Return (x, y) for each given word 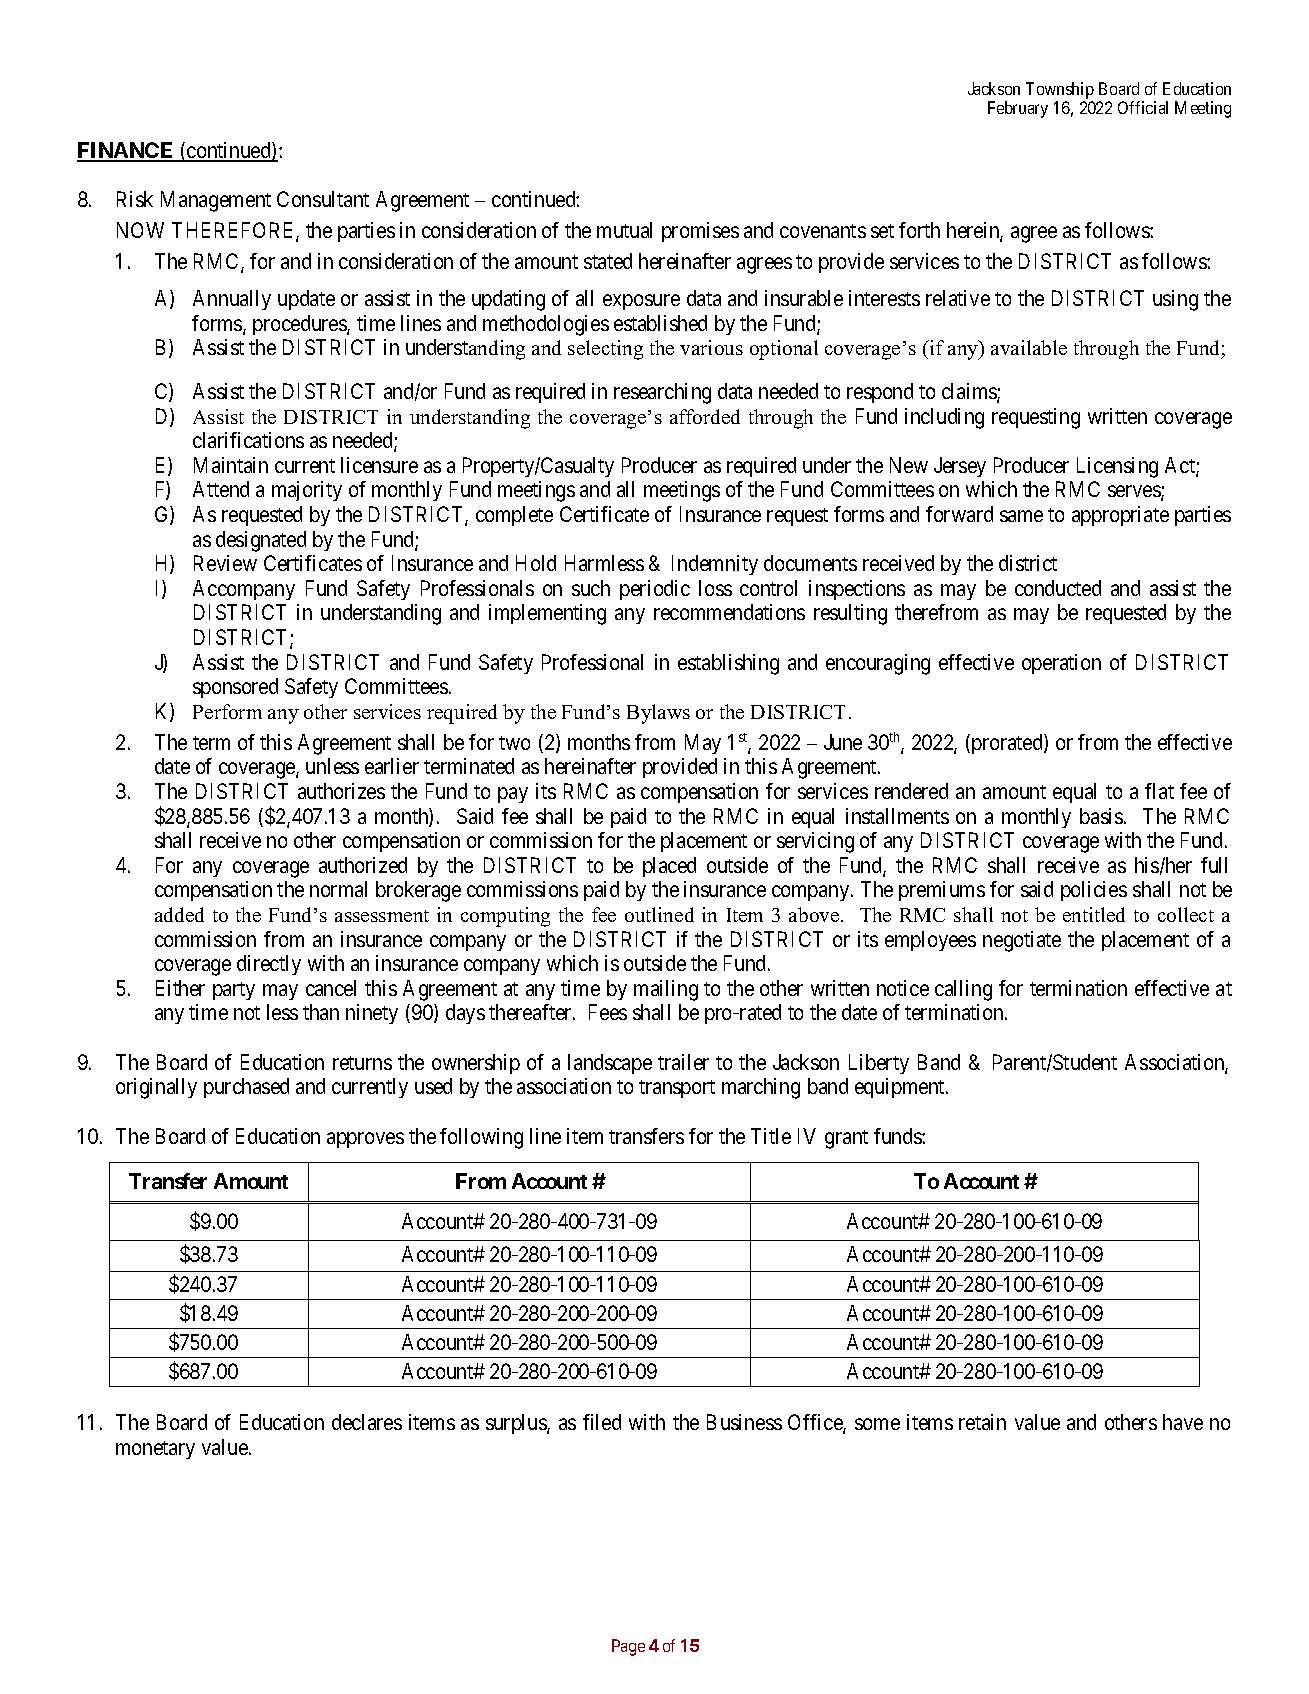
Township (1060, 90)
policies (1094, 891)
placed (669, 867)
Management (216, 201)
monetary (155, 1450)
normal (338, 889)
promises (700, 232)
